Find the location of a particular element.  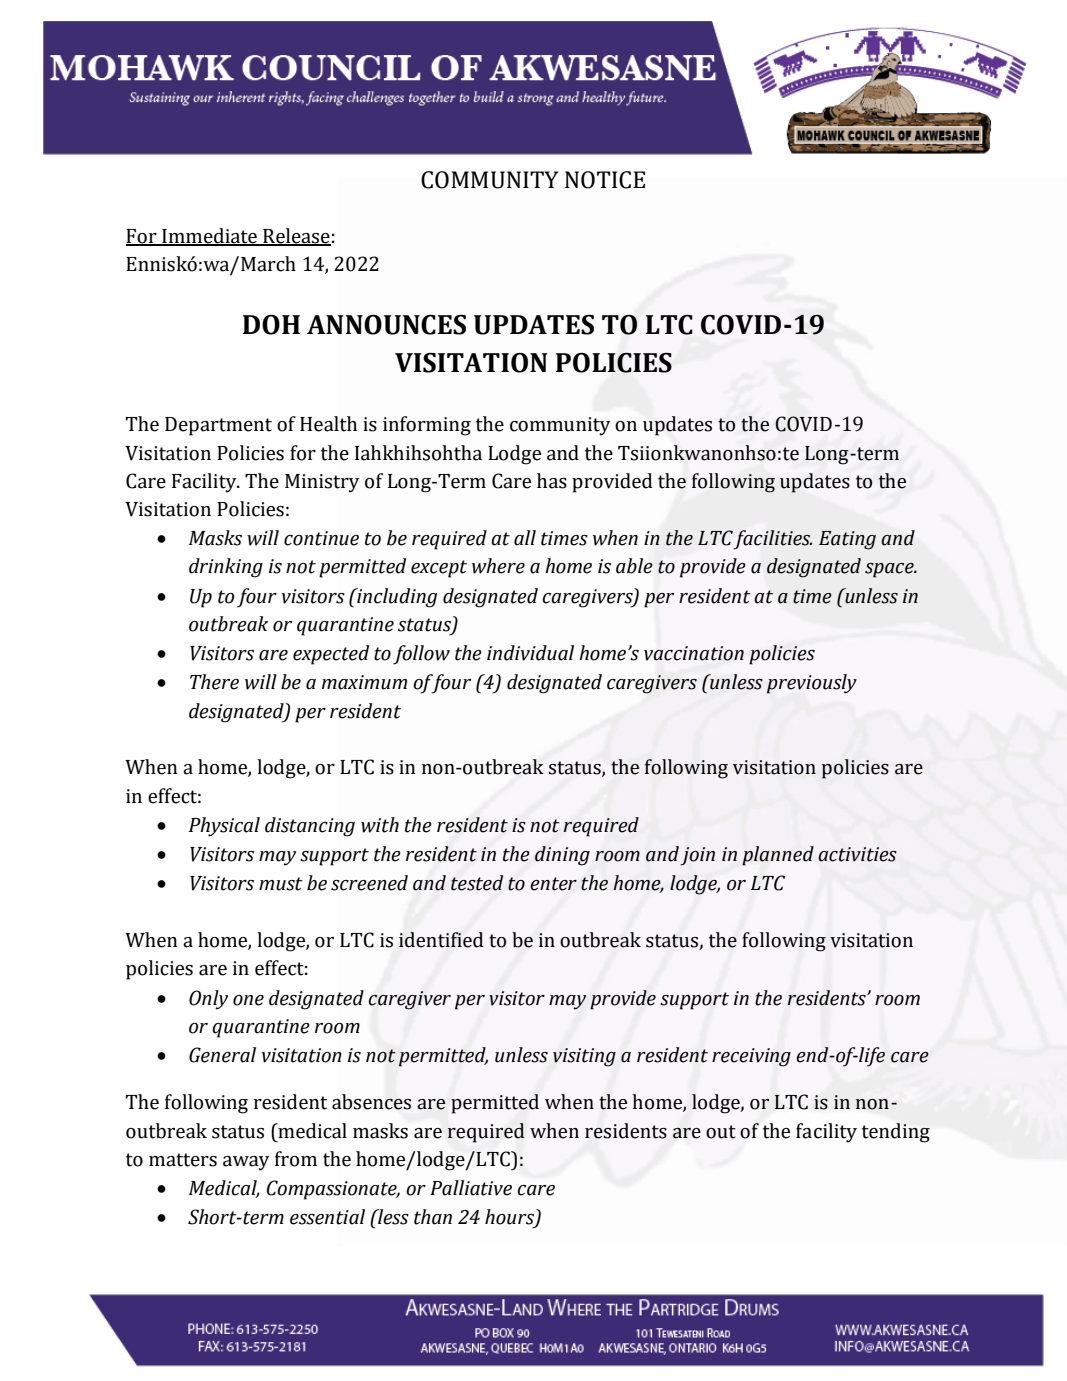

individual is located at coordinates (530, 653).
